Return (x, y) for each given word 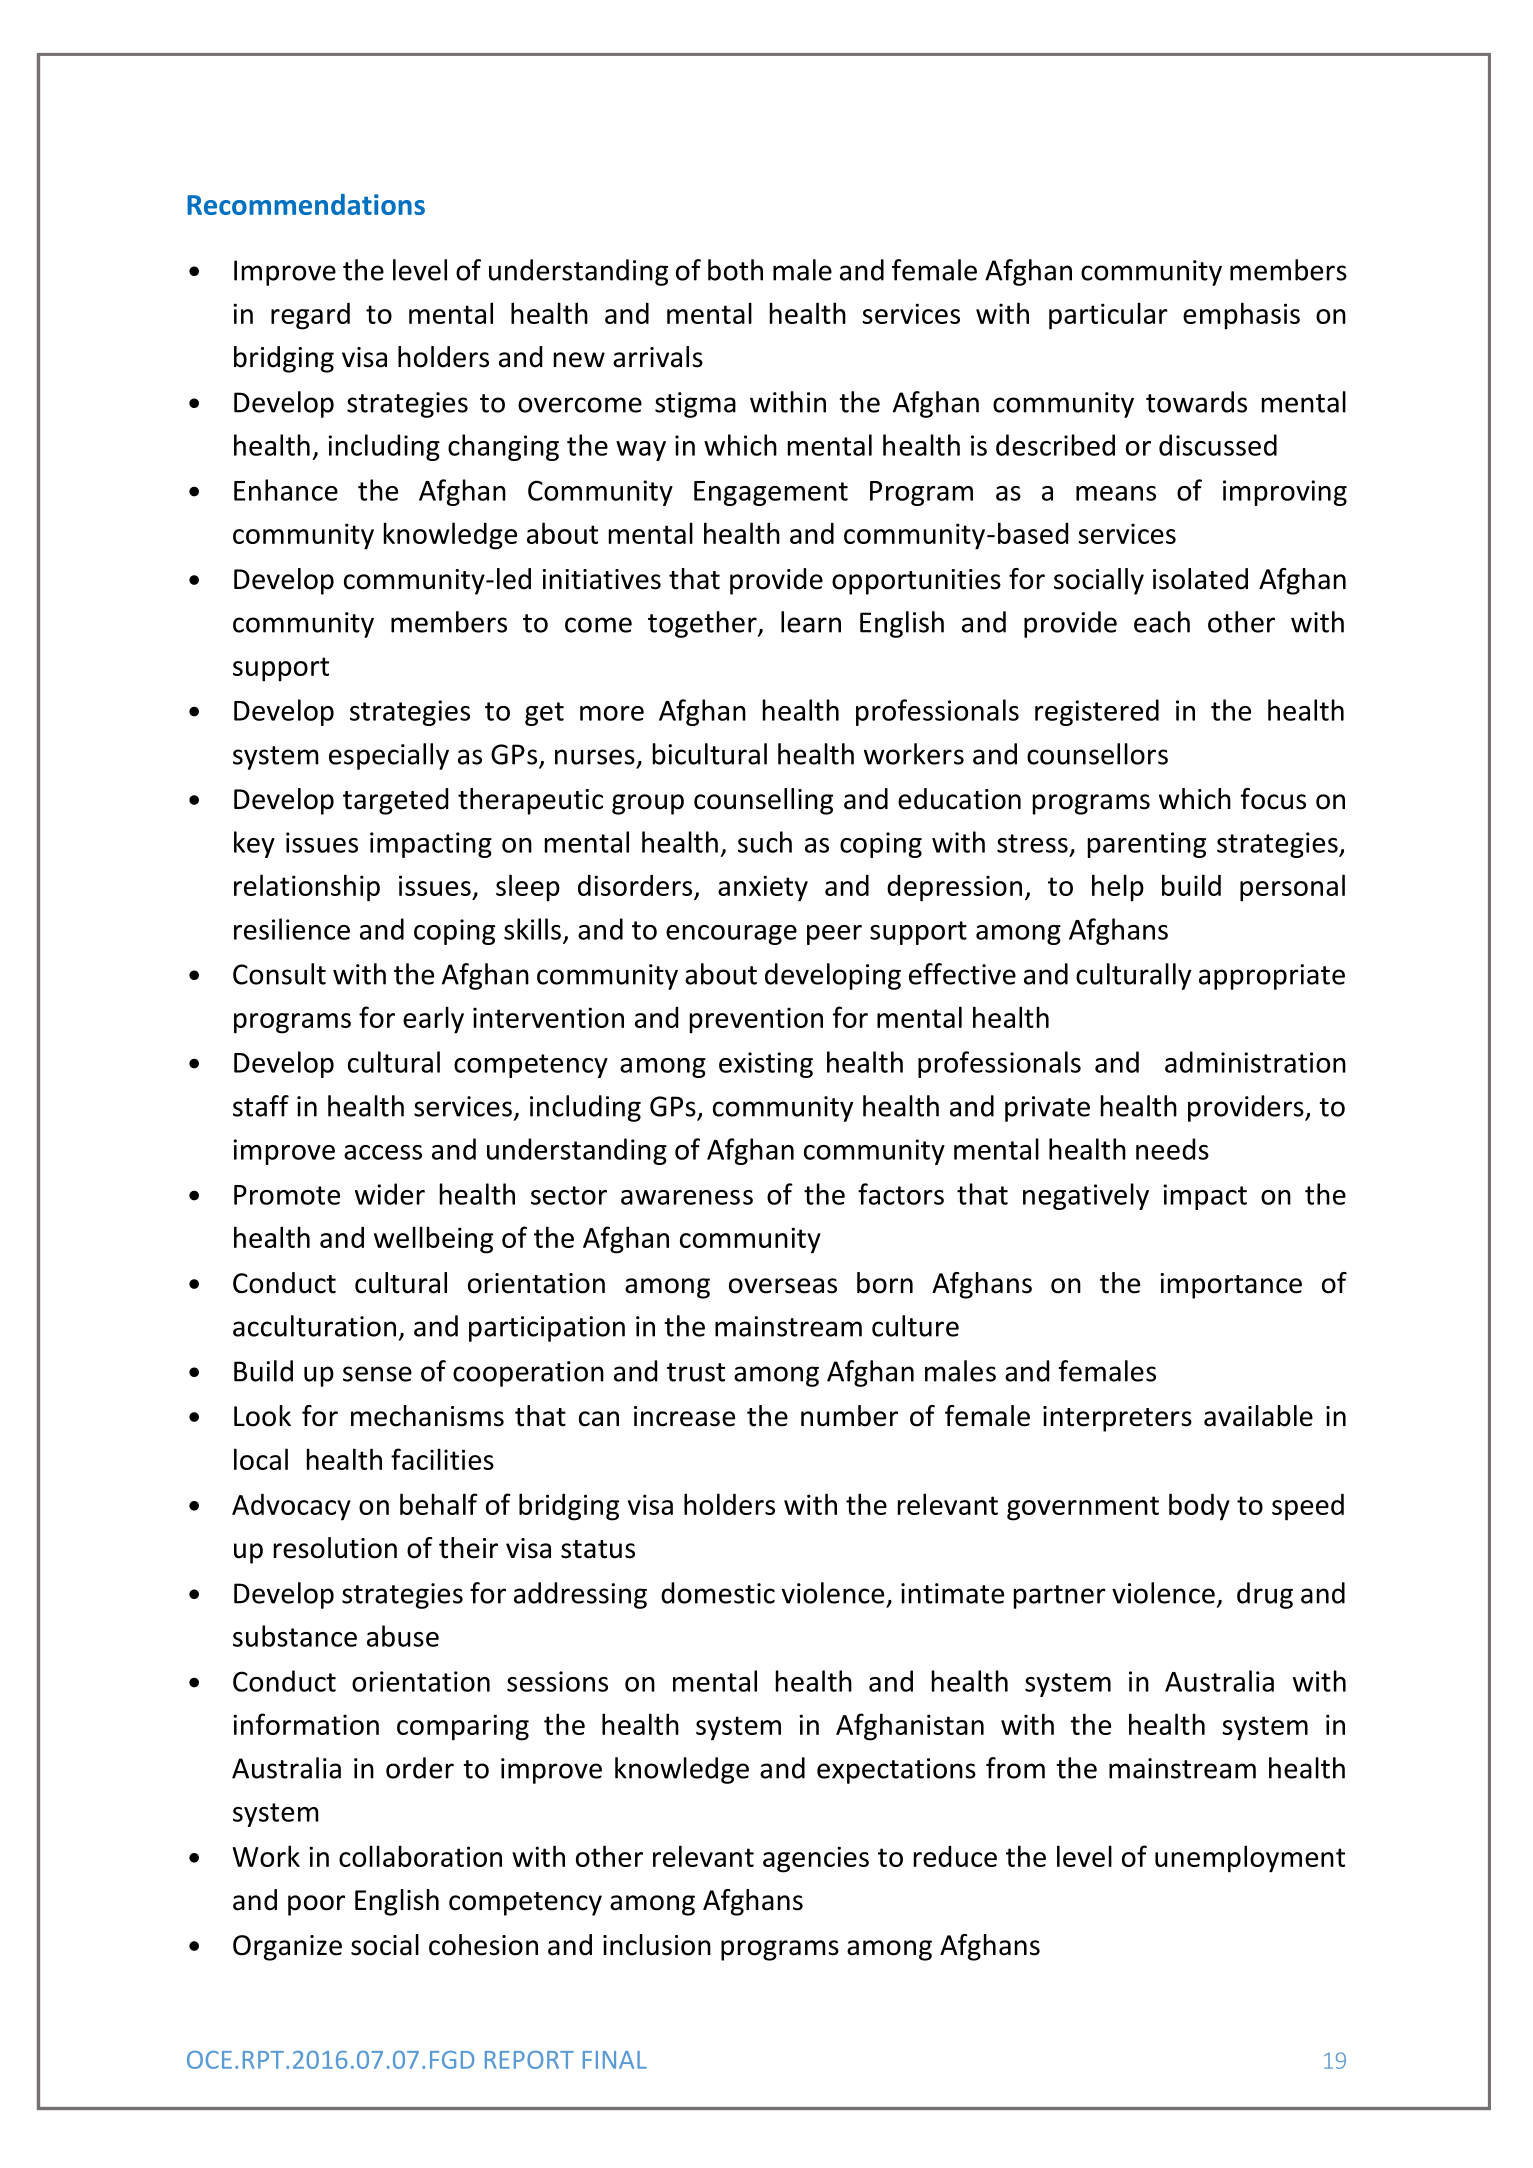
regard (310, 316)
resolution (335, 1548)
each (1162, 622)
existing (766, 1065)
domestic (718, 1593)
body (1199, 1507)
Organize (287, 1948)
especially (389, 756)
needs (1172, 1149)
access (383, 1152)
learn (811, 622)
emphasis (1241, 316)
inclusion (657, 1945)
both (735, 270)
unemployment (1250, 1859)
